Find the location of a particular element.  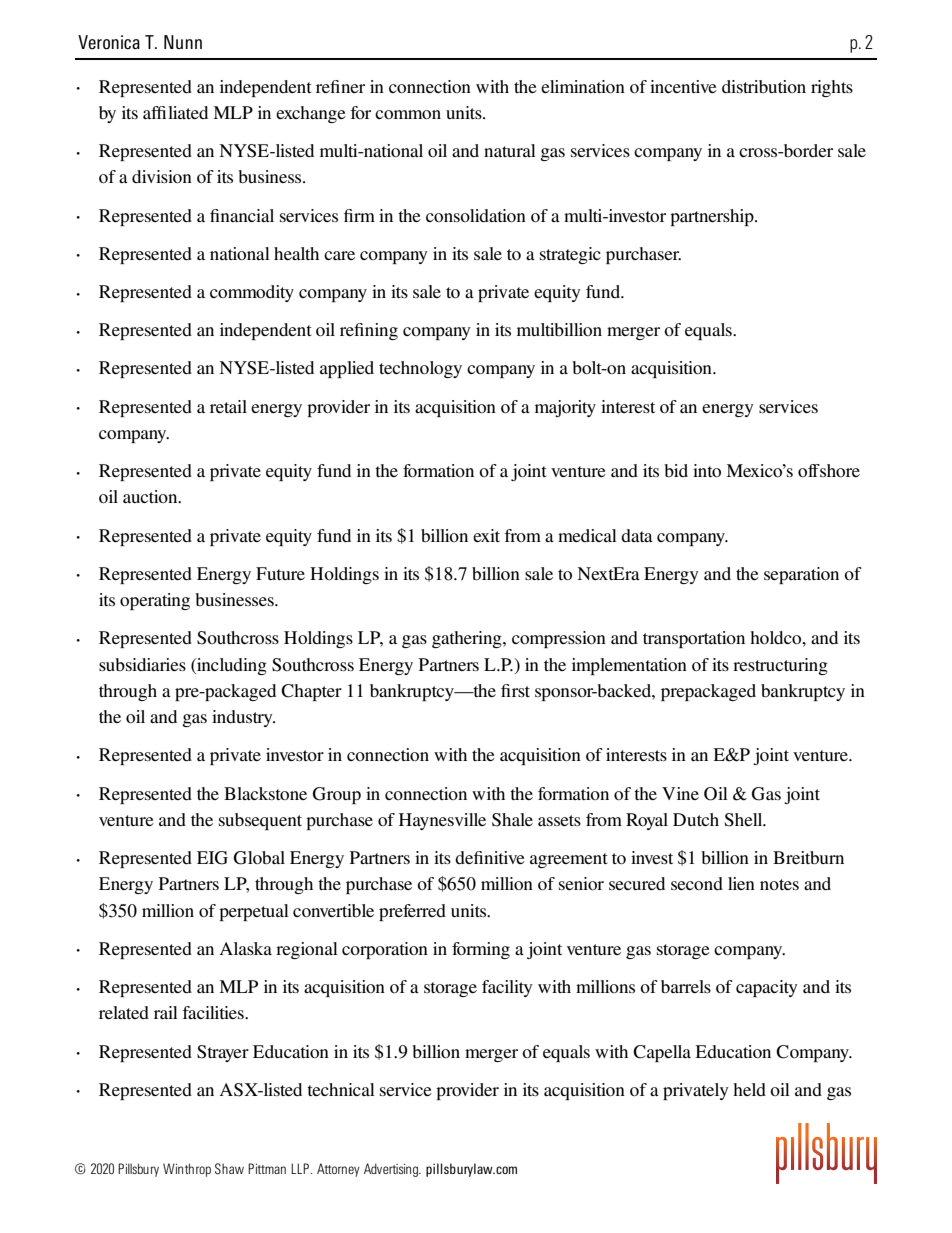

Global is located at coordinates (259, 858).
